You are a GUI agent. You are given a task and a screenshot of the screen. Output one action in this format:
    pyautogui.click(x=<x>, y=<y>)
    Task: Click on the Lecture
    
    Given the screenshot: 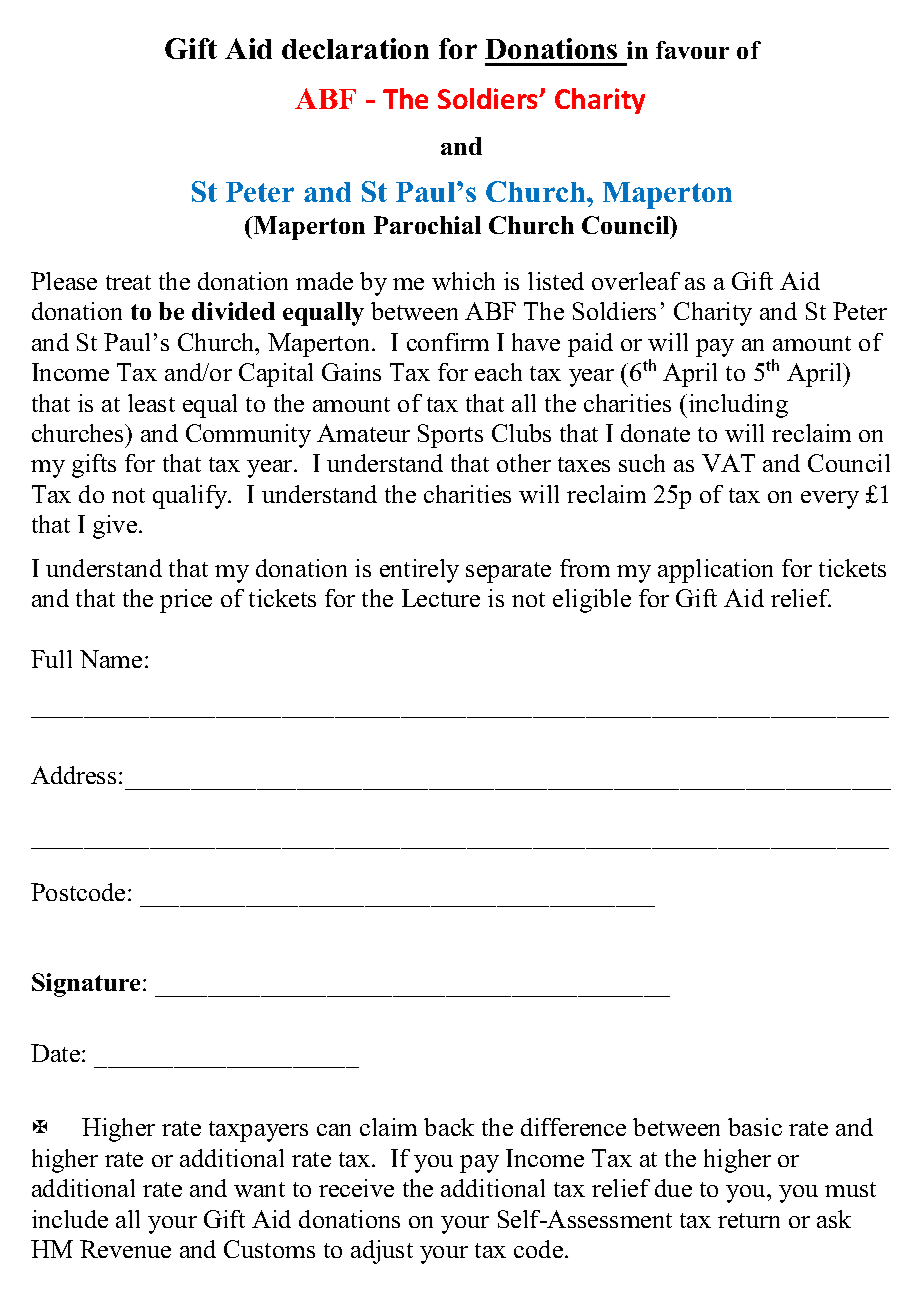 What is the action you would take?
    pyautogui.click(x=441, y=598)
